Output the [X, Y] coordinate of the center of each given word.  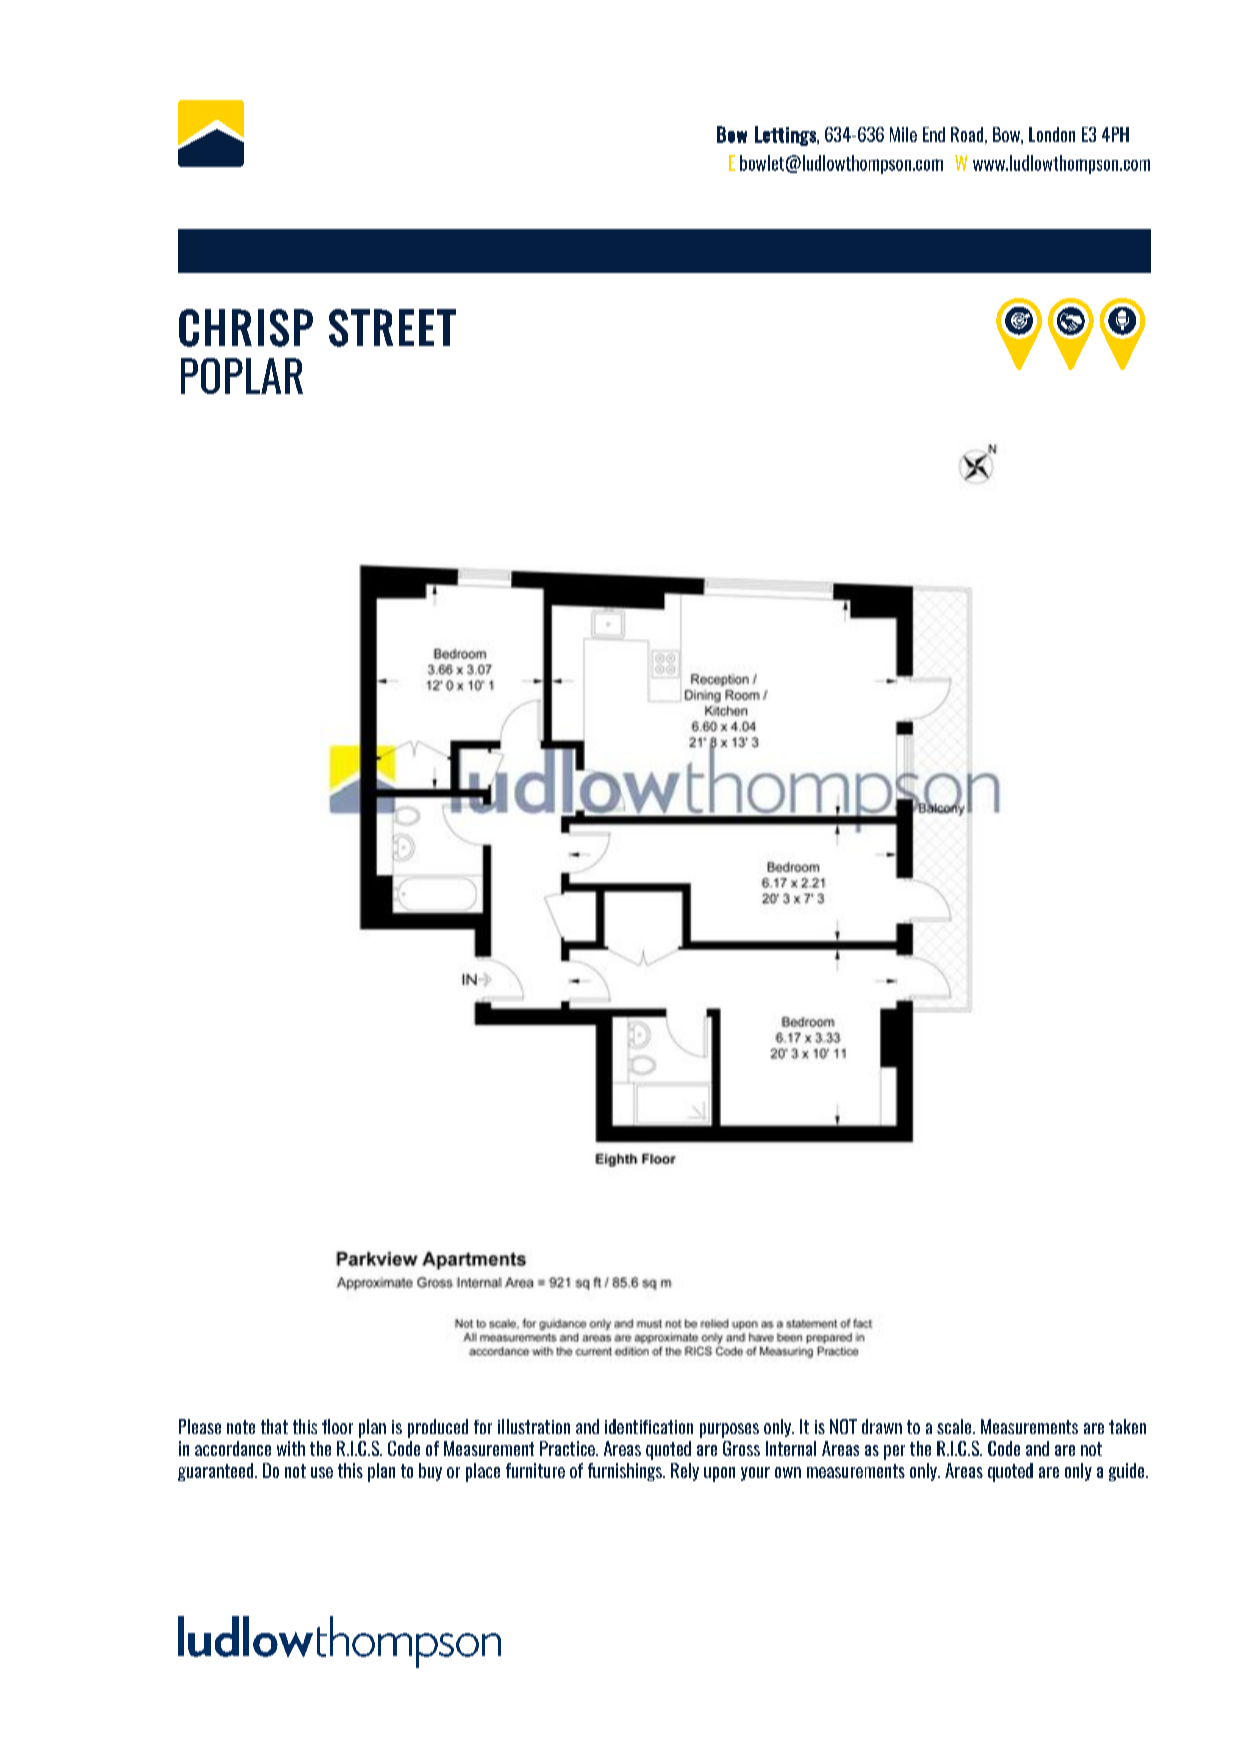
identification [649, 1426]
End [934, 134]
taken [1127, 1426]
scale [954, 1426]
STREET [392, 328]
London [1052, 134]
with [291, 1448]
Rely [685, 1472]
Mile [903, 134]
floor [337, 1426]
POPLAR [242, 376]
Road [967, 134]
